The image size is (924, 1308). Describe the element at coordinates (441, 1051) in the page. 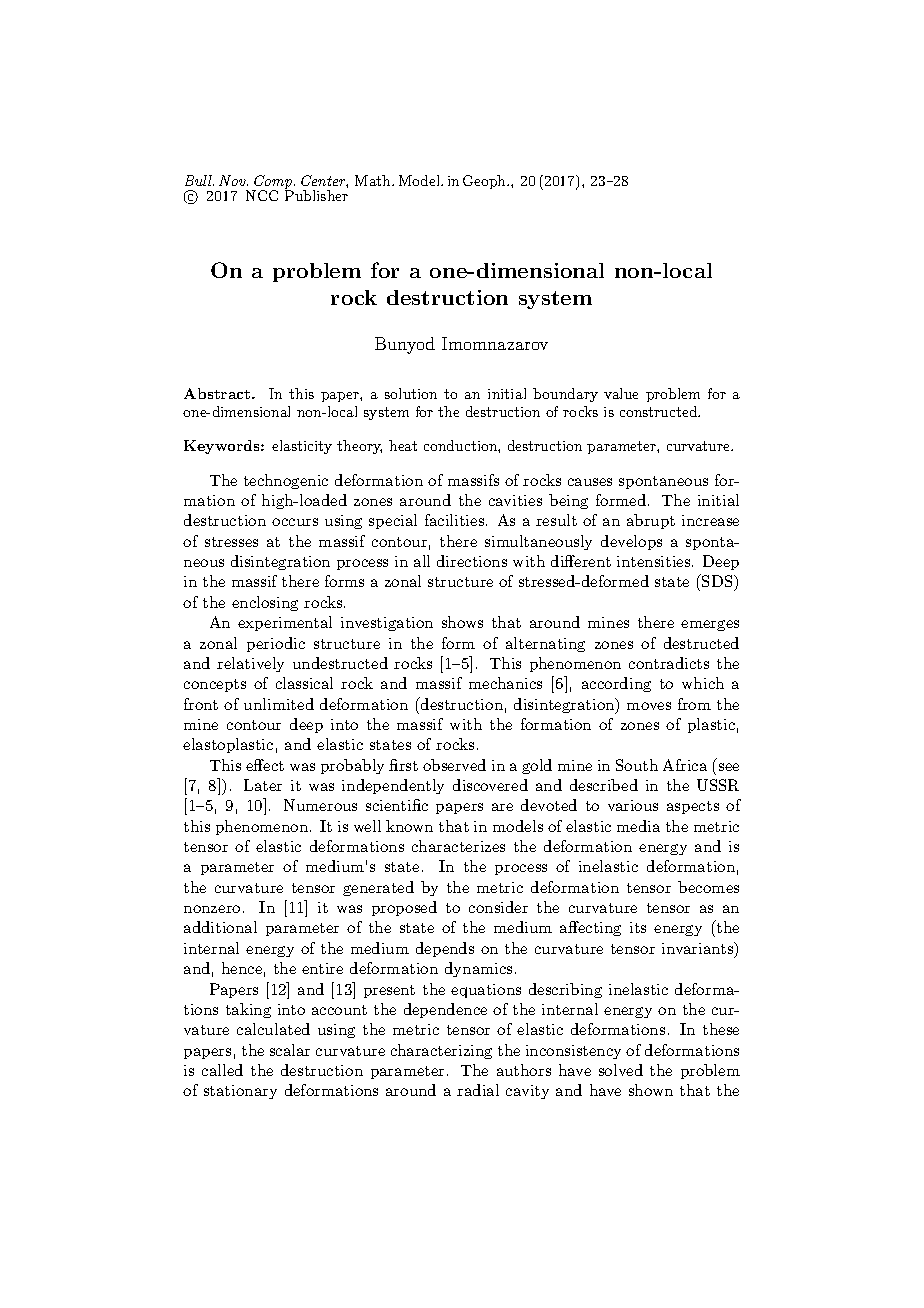

I see `characterizing` at that location.
